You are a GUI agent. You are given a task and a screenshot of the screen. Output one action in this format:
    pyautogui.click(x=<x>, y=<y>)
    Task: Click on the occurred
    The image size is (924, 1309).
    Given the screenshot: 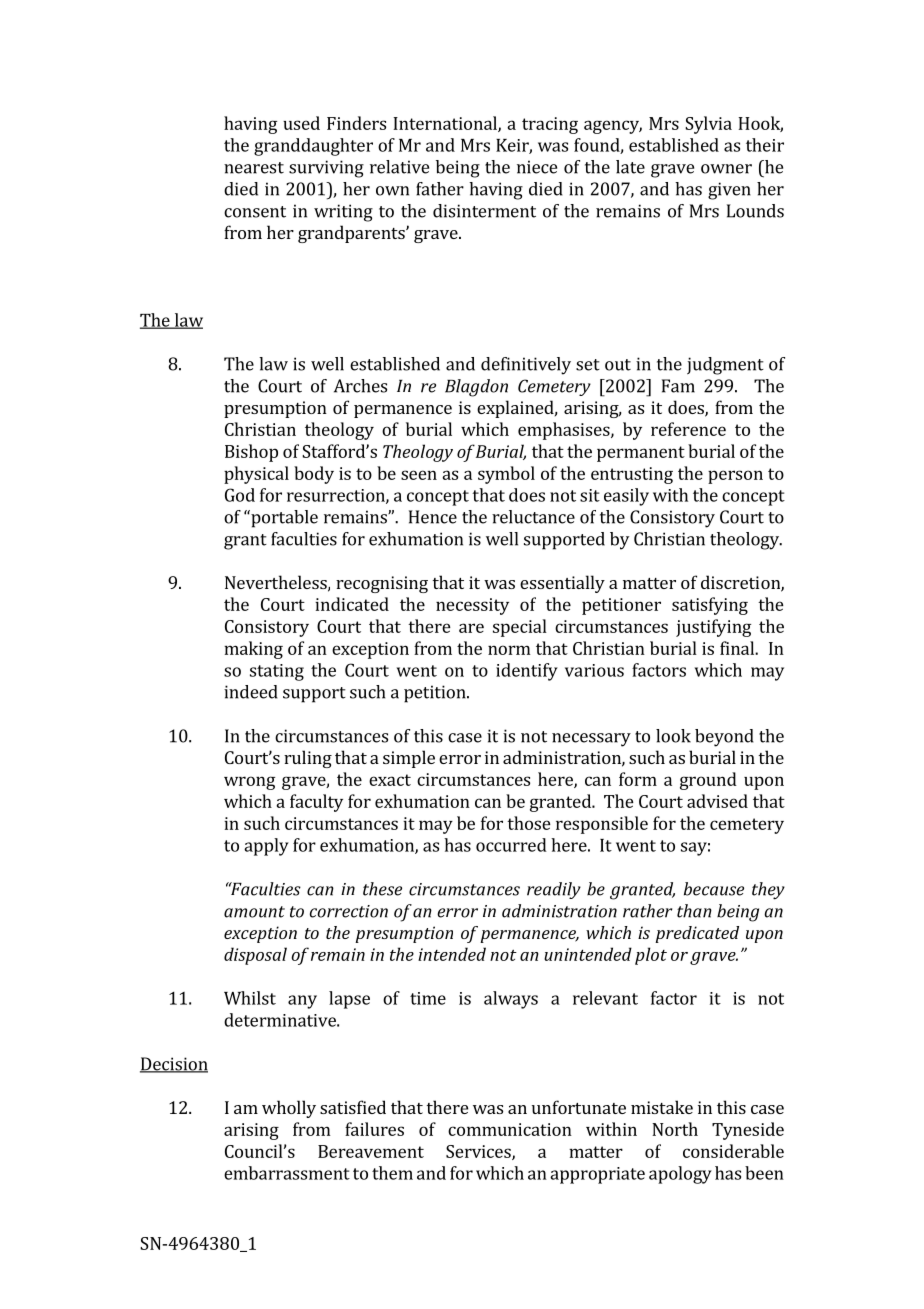 What is the action you would take?
    pyautogui.click(x=511, y=845)
